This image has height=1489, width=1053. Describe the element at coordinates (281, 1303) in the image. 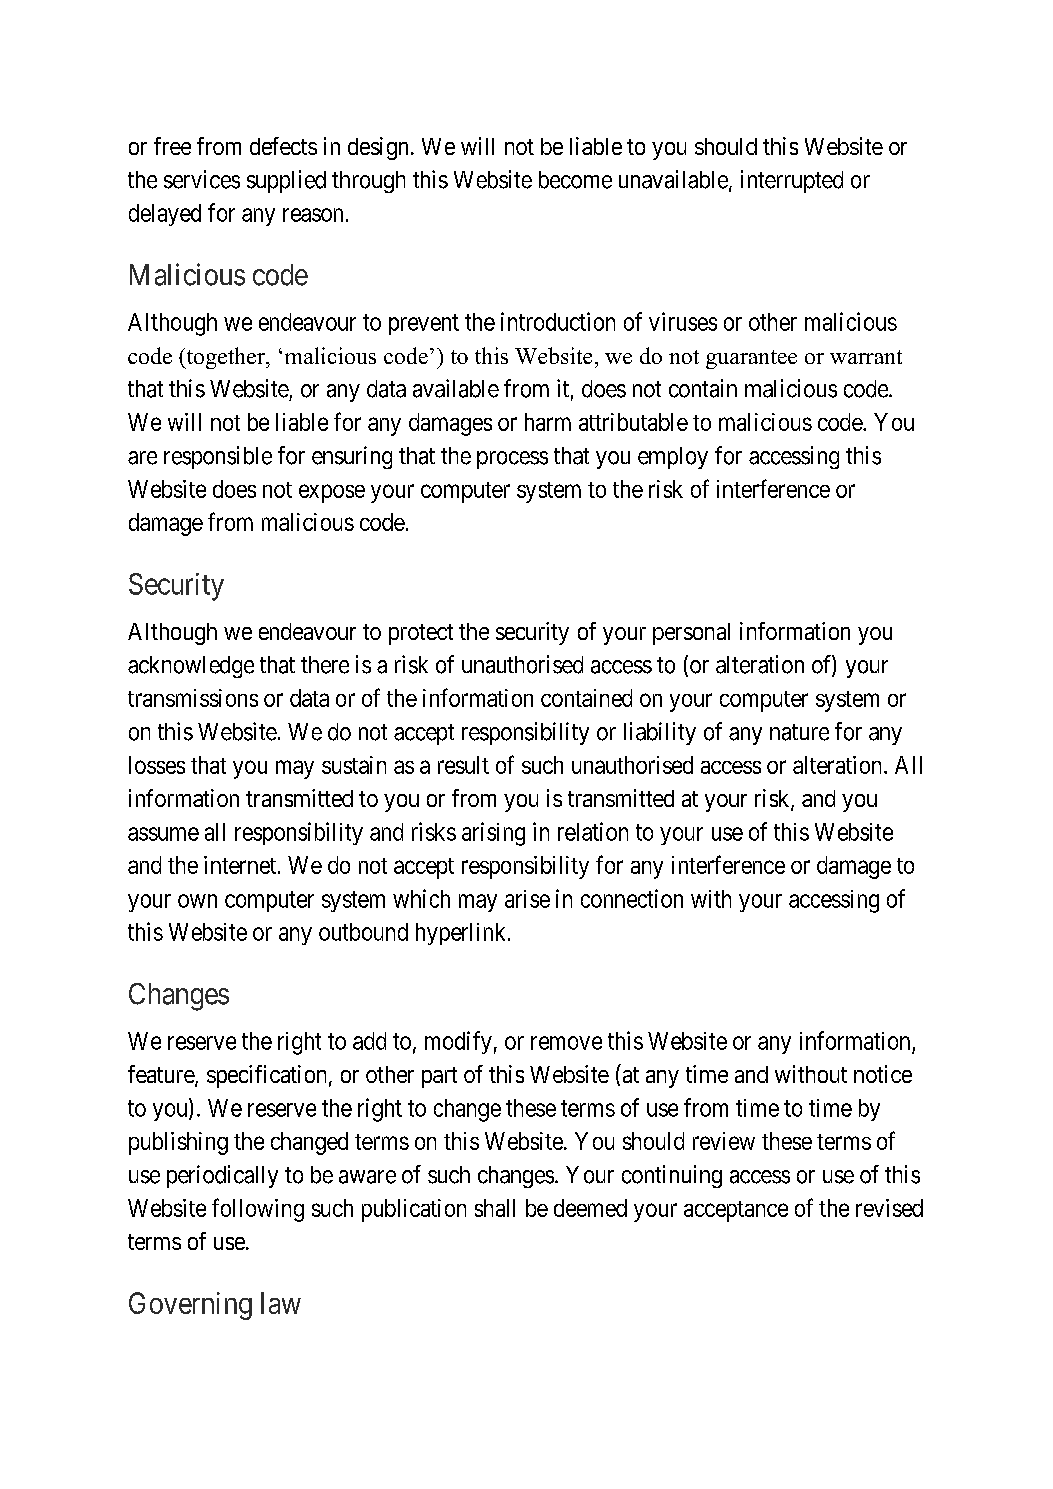

I see `law` at that location.
